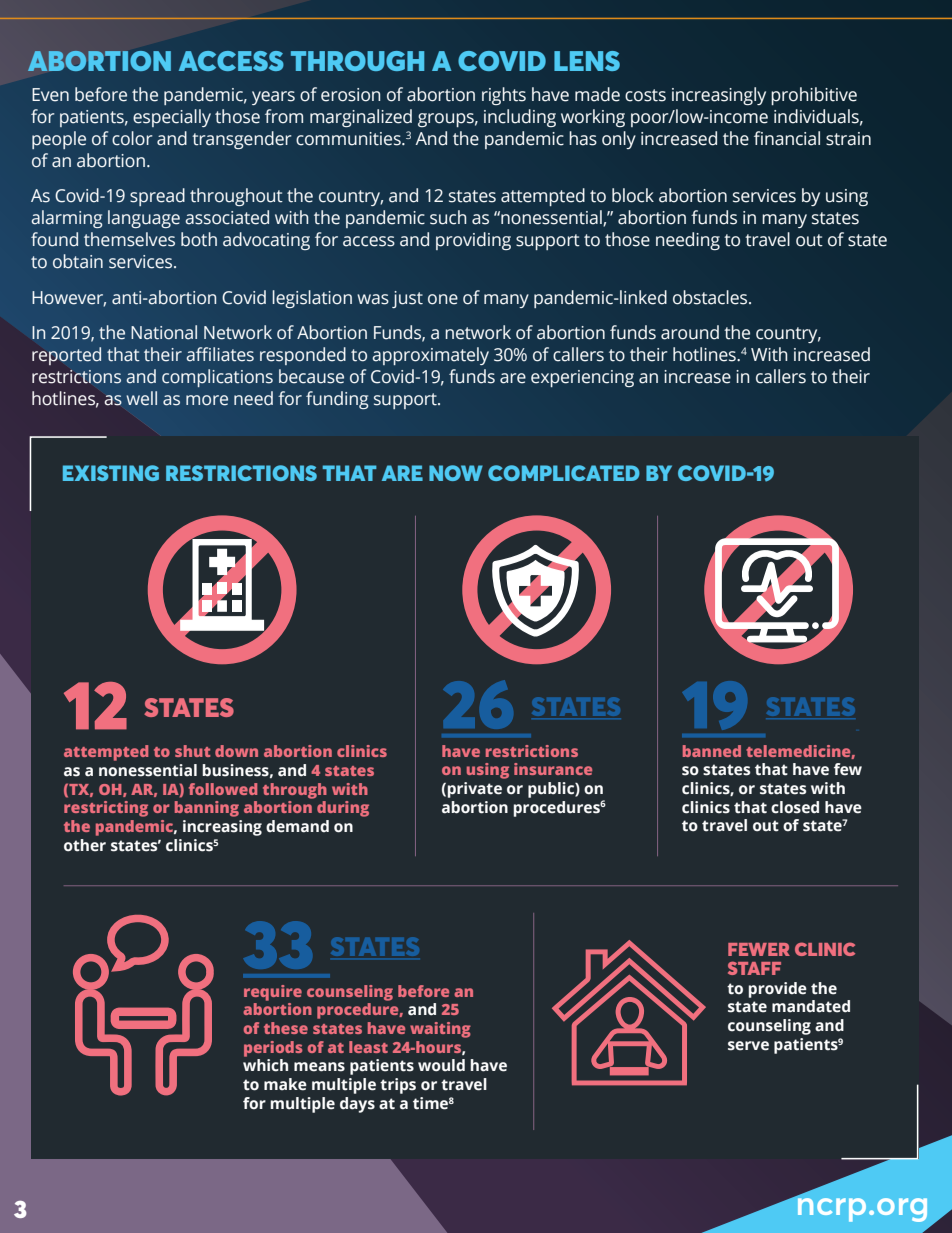 The image size is (952, 1233). I want to click on rights, so click(504, 96).
